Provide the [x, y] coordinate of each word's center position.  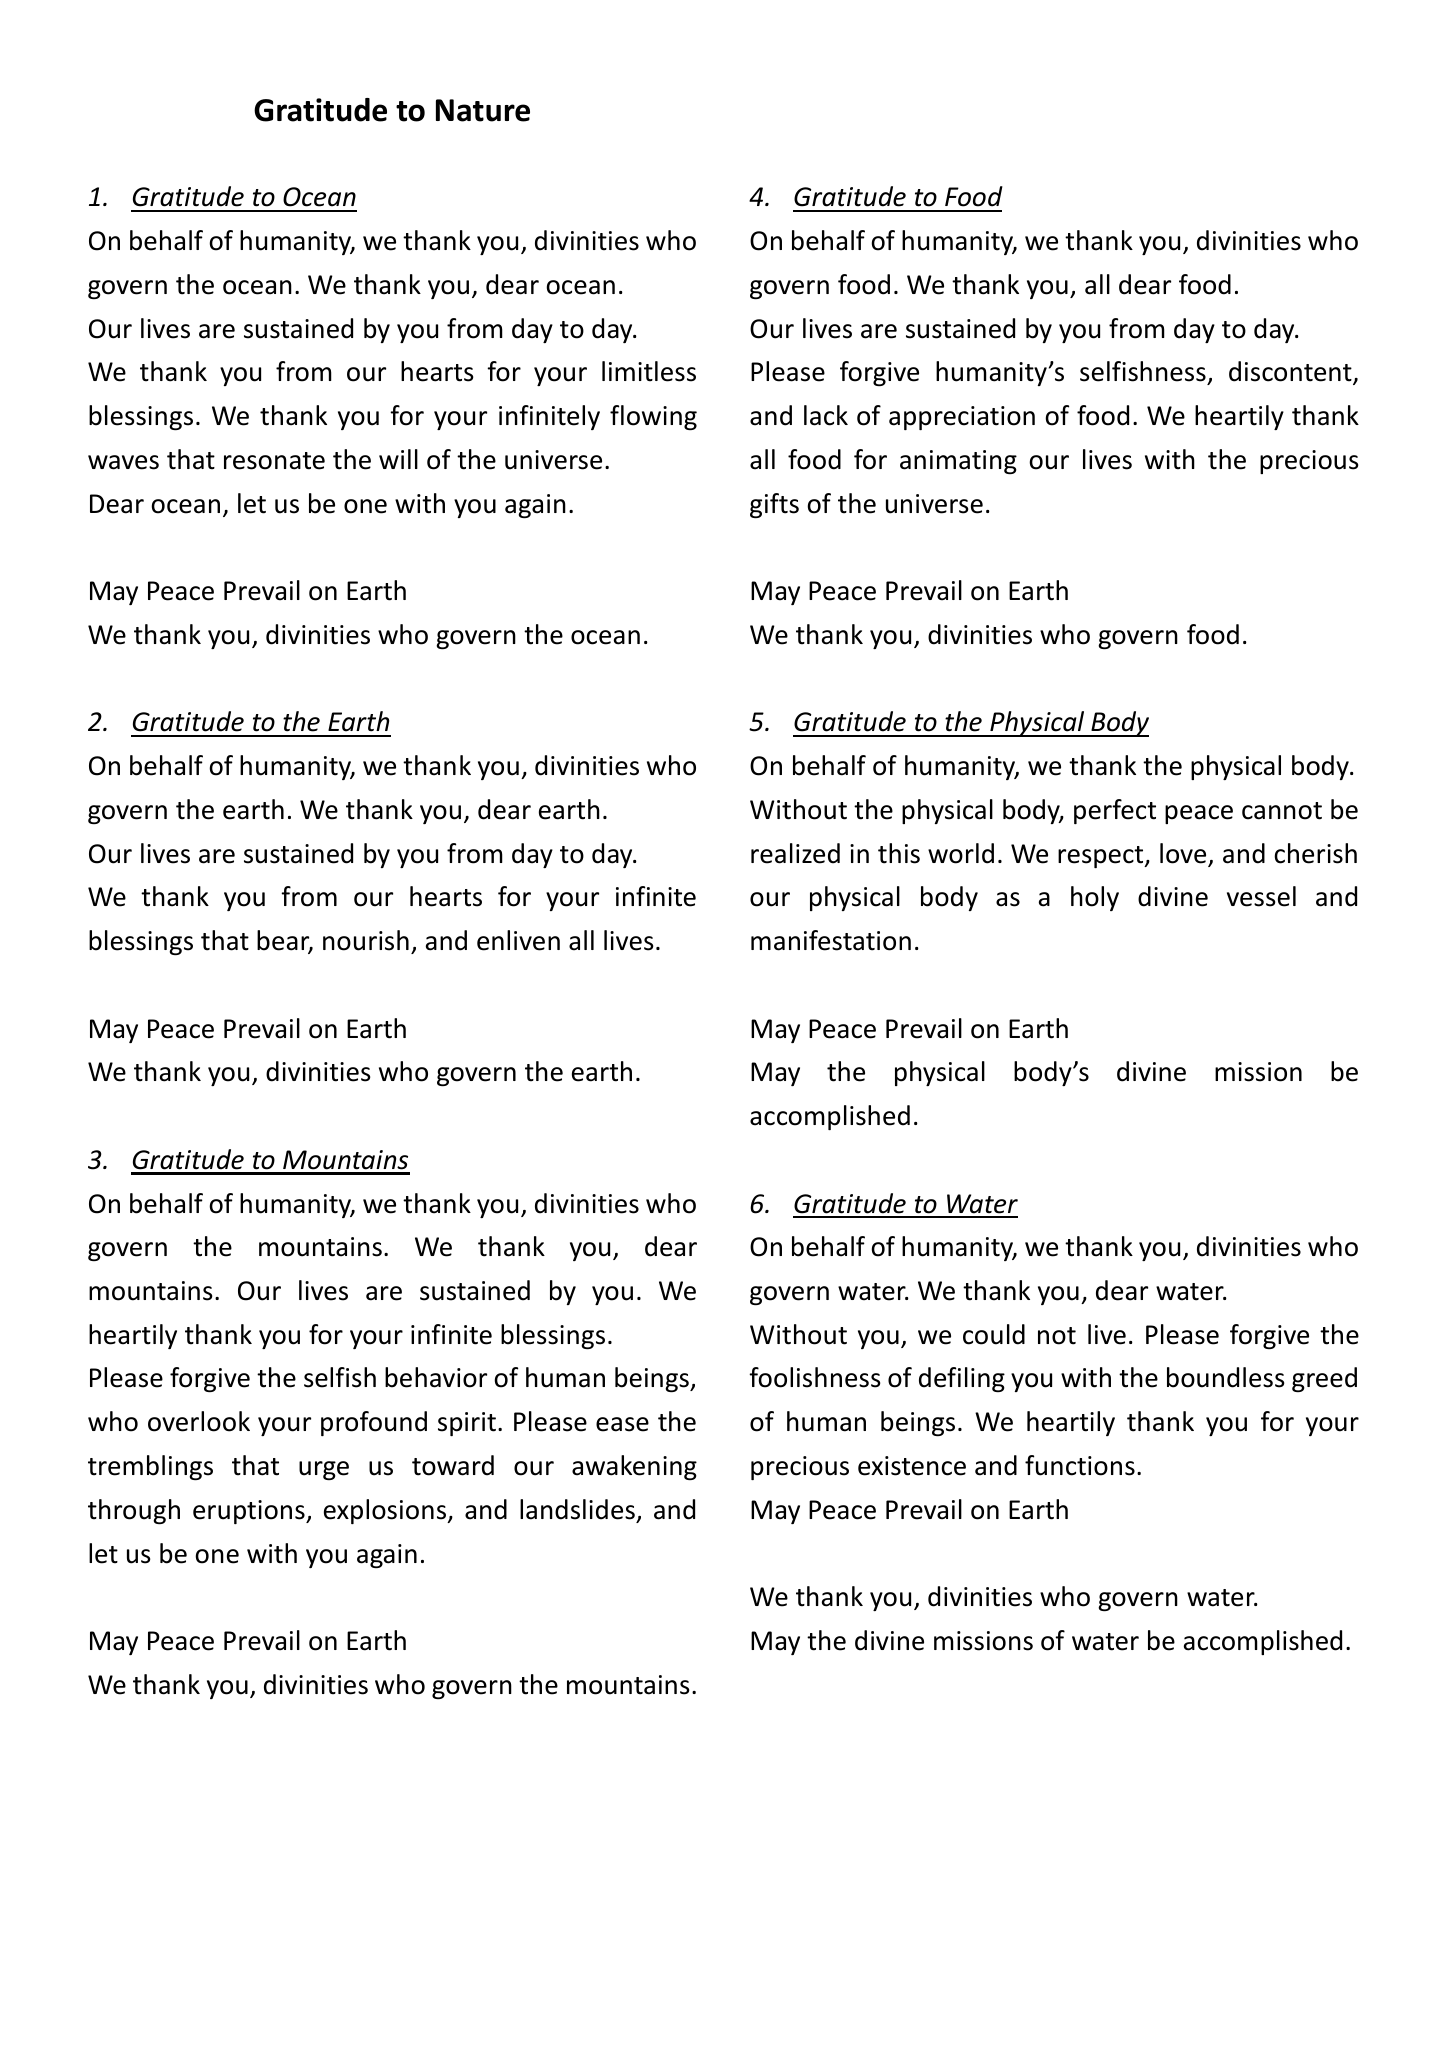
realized [795, 853]
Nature [483, 110]
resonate [274, 461]
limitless [649, 371]
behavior [436, 1377]
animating [958, 462]
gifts [774, 505]
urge [324, 1470]
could [994, 1334]
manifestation [831, 940]
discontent [1291, 372]
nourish [366, 940]
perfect [1115, 811]
